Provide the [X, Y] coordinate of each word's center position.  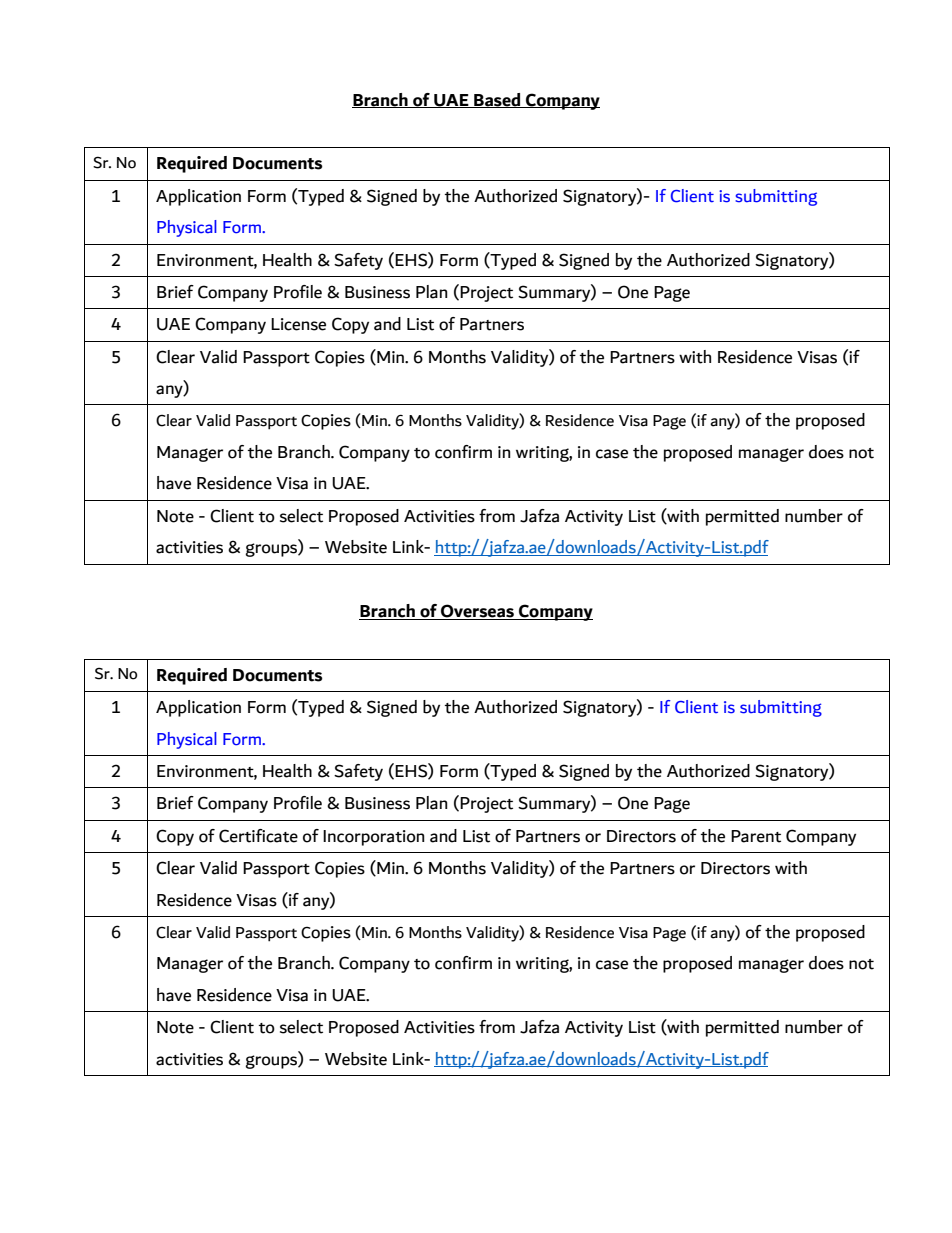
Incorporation [374, 838]
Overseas [477, 612]
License [298, 324]
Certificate [258, 836]
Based [497, 100]
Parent [756, 836]
